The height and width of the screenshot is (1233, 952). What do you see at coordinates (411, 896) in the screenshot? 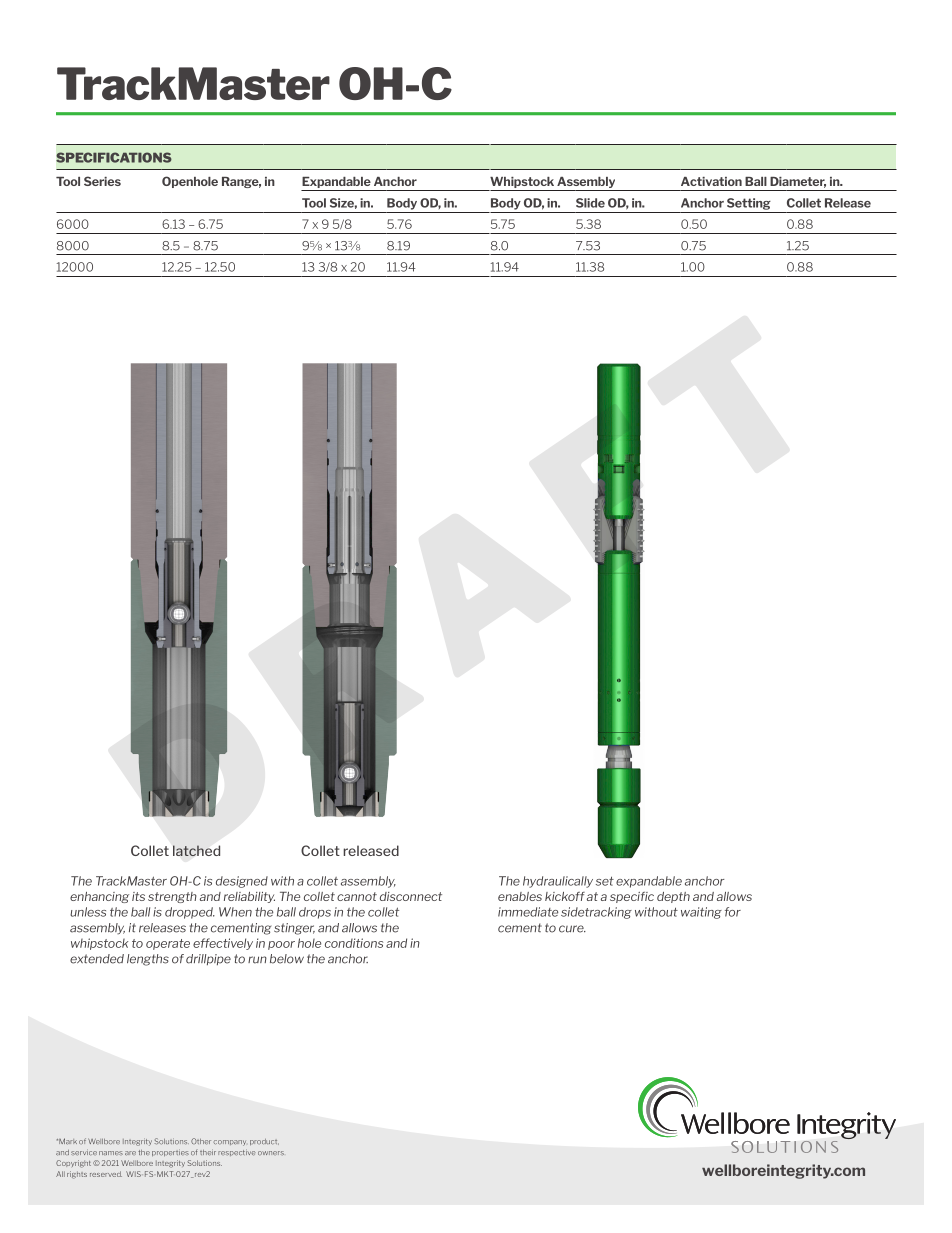
I see `disconnect` at bounding box center [411, 896].
